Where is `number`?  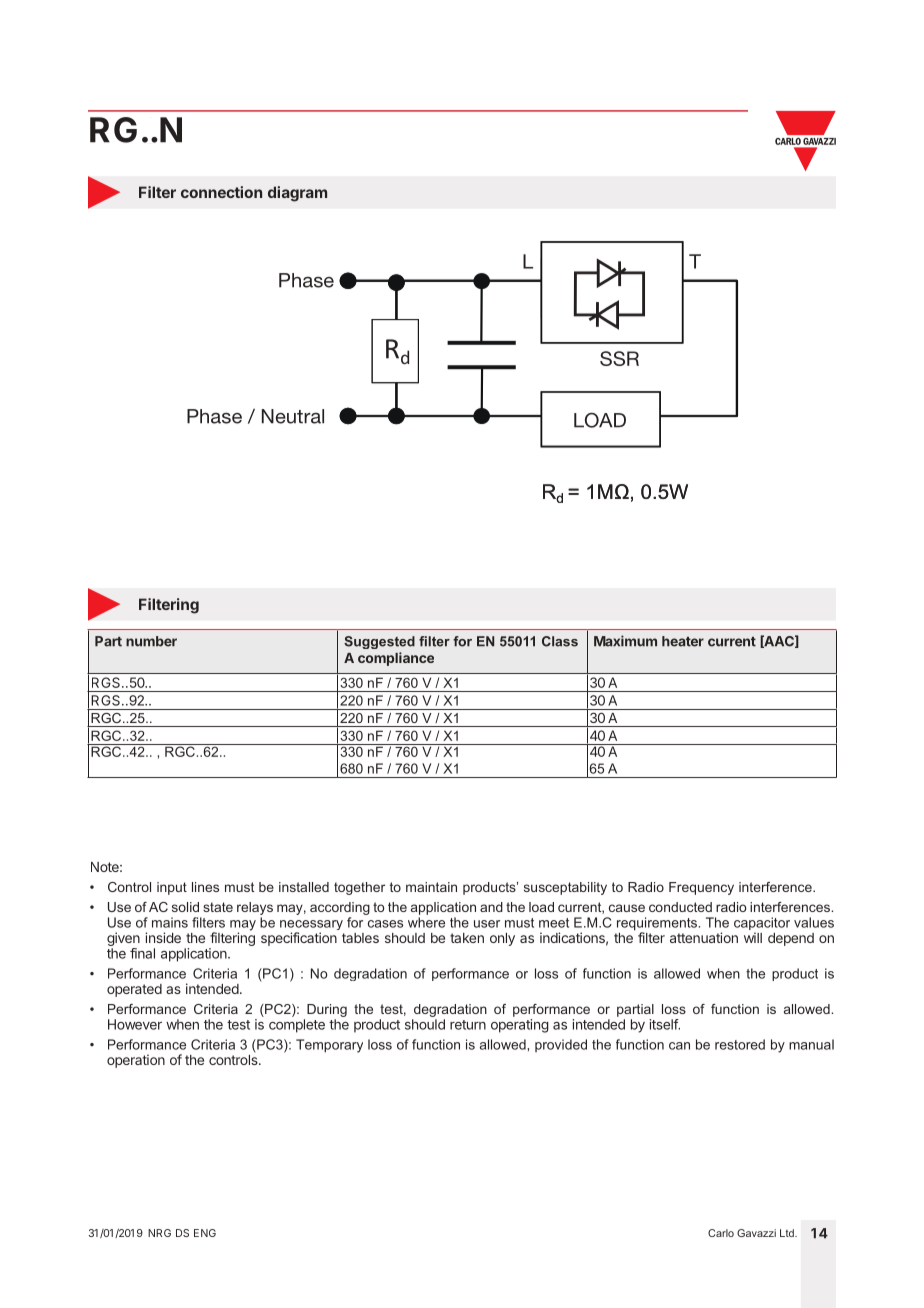 number is located at coordinates (151, 641).
